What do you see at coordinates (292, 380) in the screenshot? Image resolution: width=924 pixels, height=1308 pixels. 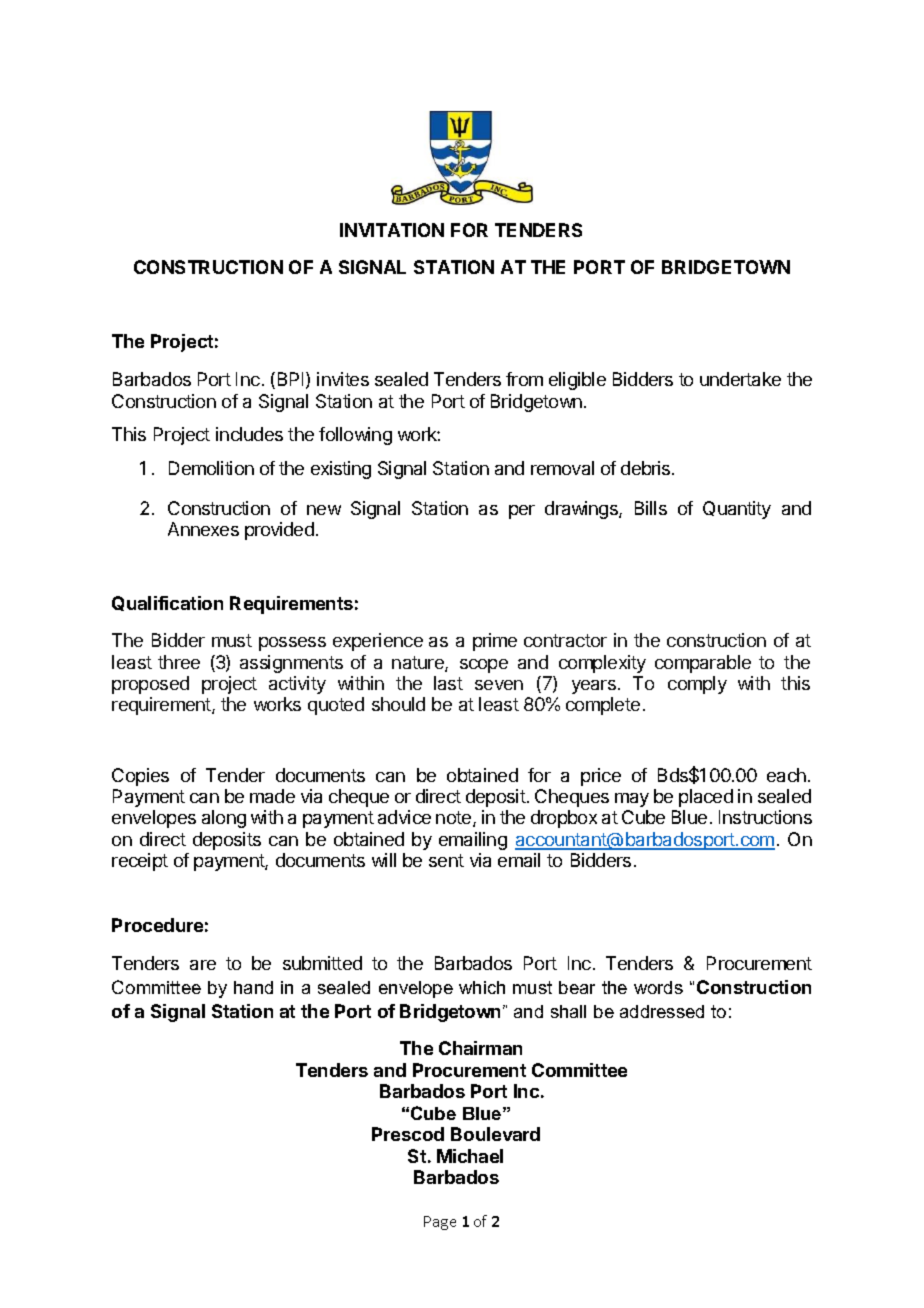 I see `BPI` at bounding box center [292, 380].
